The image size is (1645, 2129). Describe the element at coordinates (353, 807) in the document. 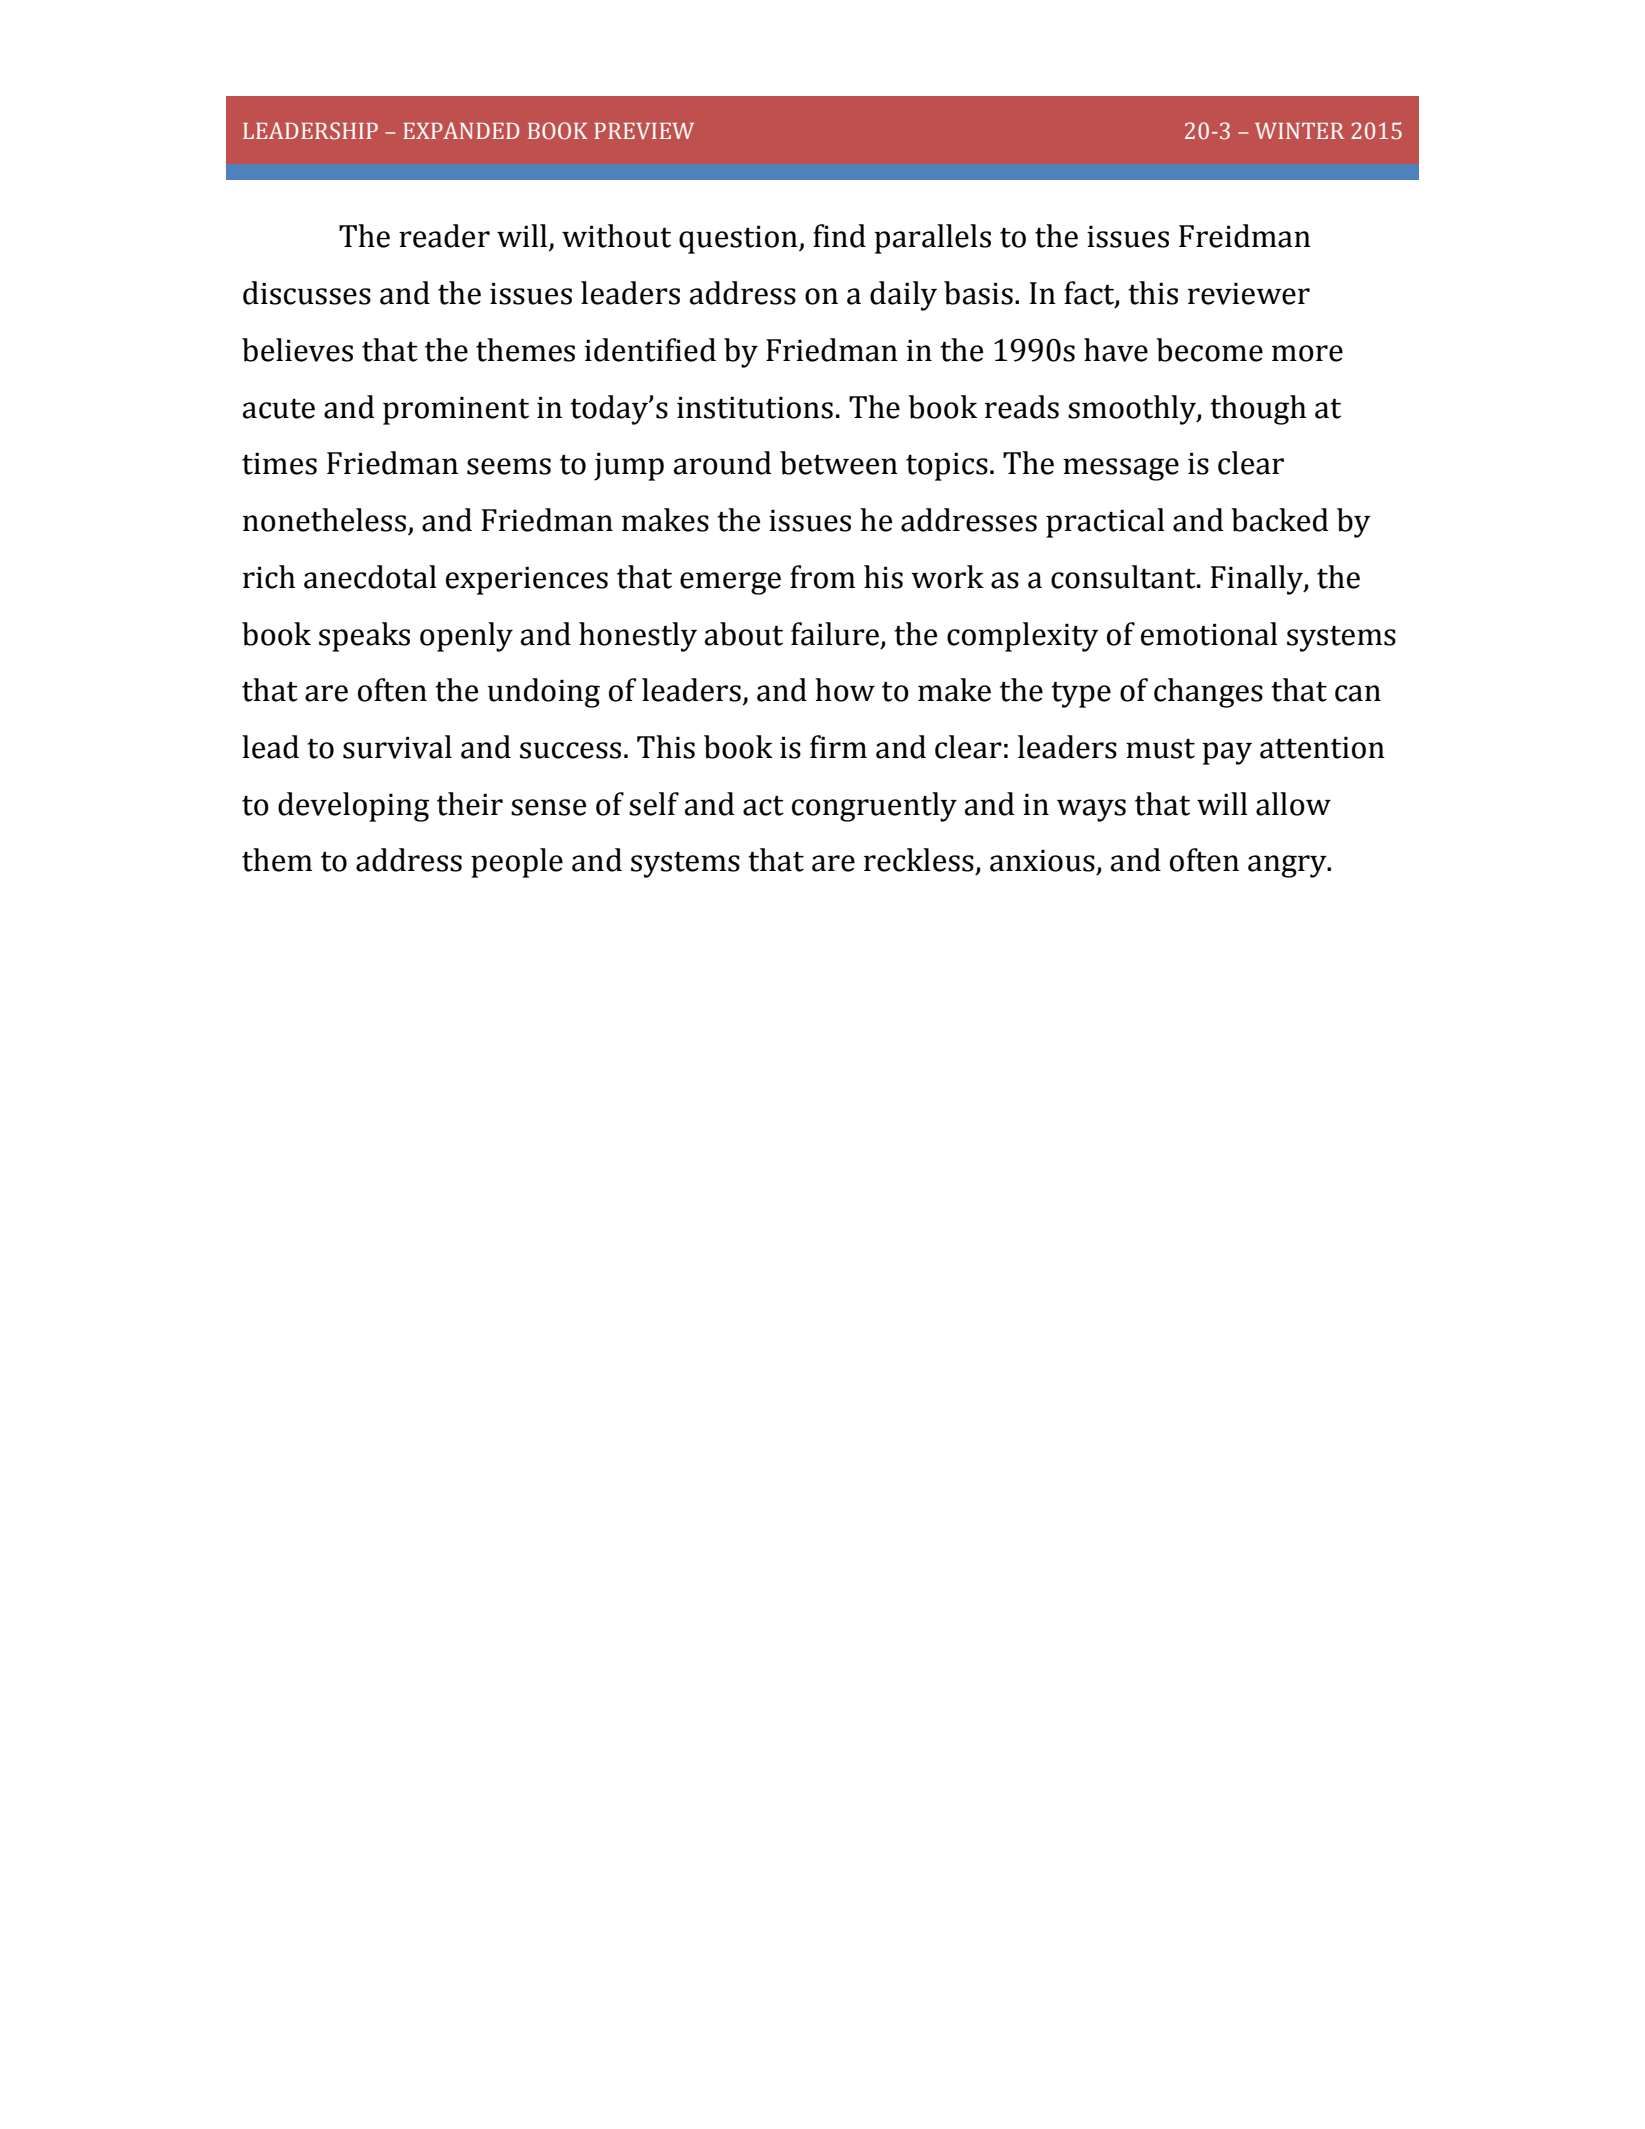

I see `developing` at that location.
